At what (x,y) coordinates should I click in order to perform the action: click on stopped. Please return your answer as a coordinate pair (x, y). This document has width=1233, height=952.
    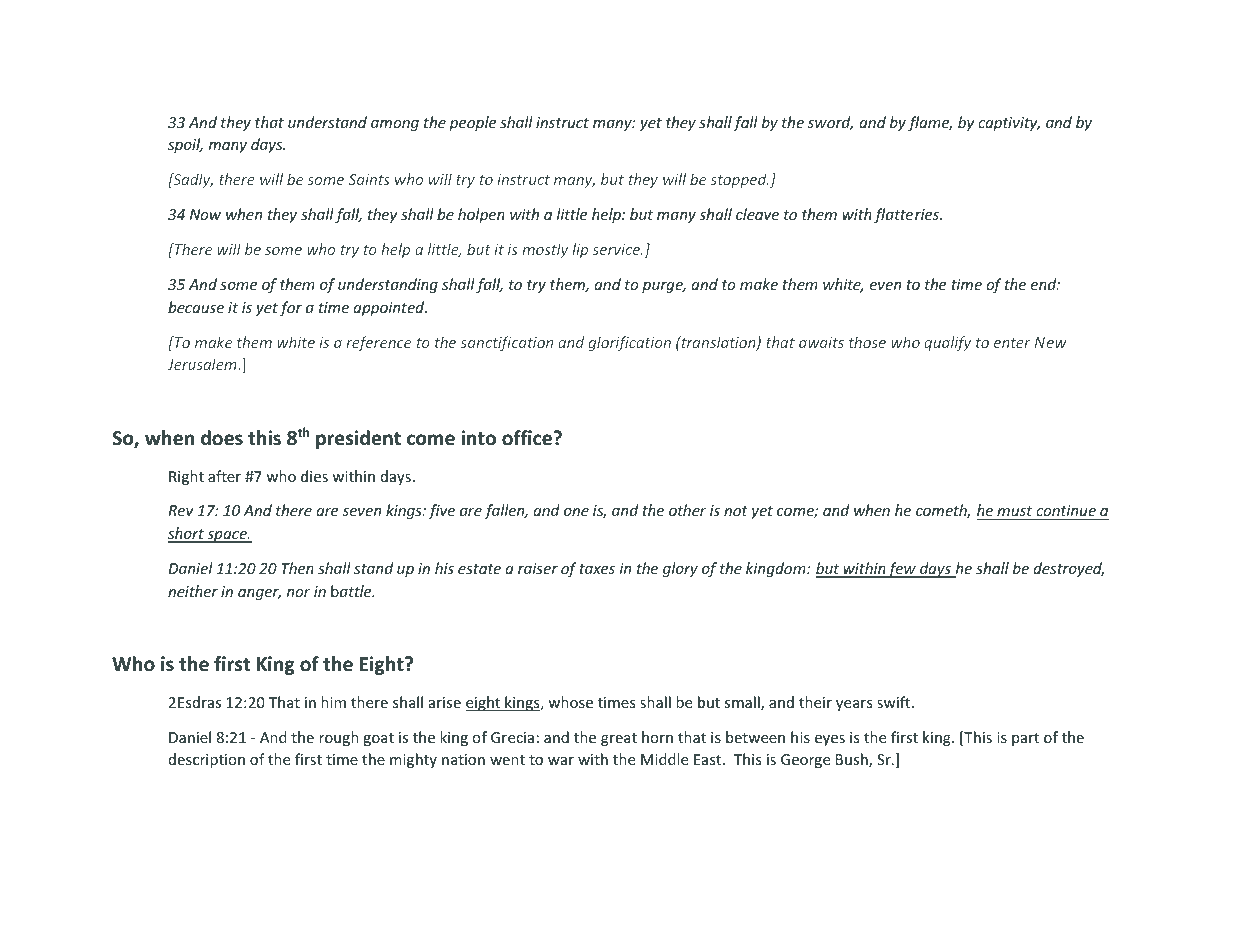
    Looking at the image, I should click on (740, 180).
